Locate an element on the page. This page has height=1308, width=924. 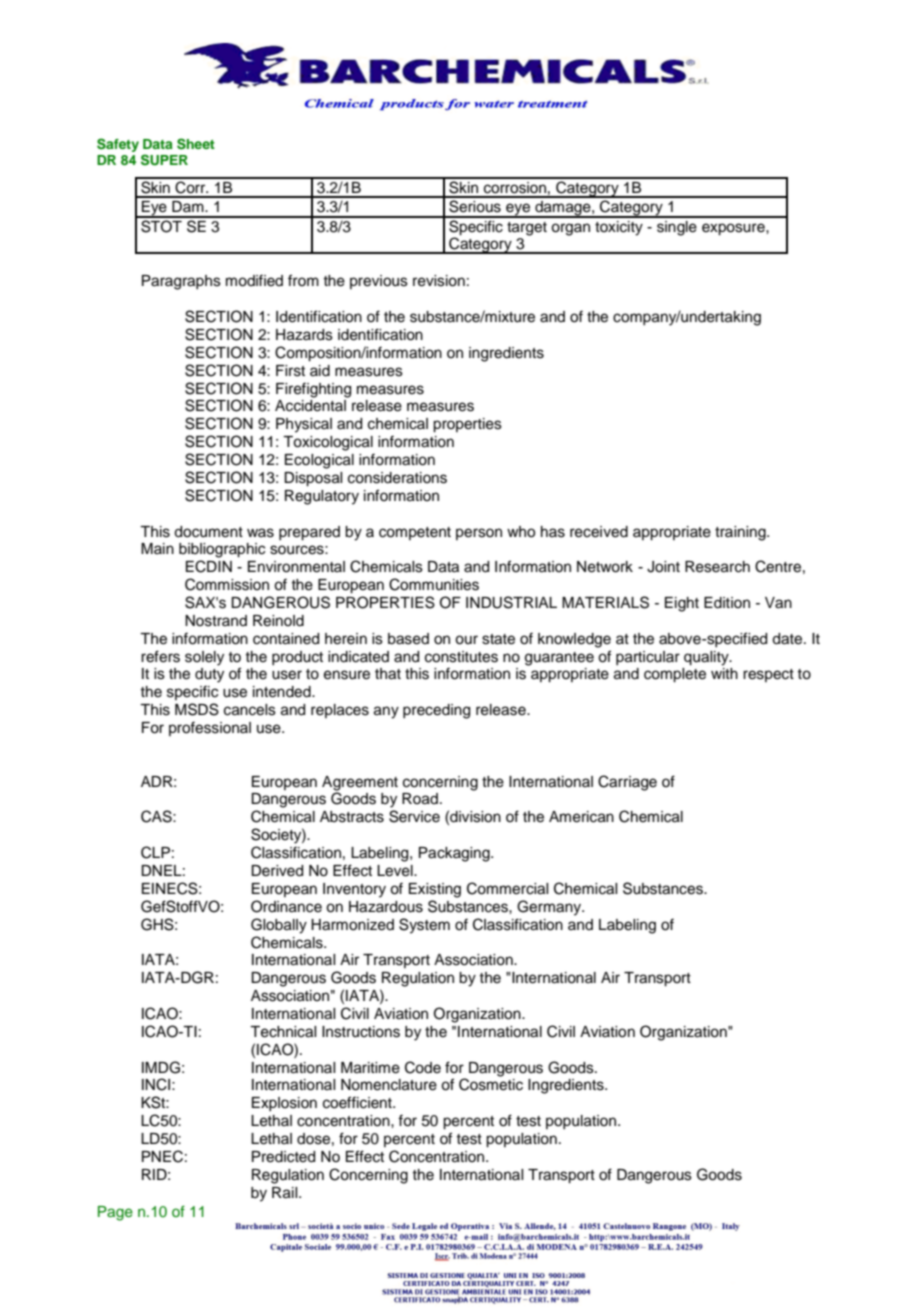
Cosmetic is located at coordinates (491, 1084).
